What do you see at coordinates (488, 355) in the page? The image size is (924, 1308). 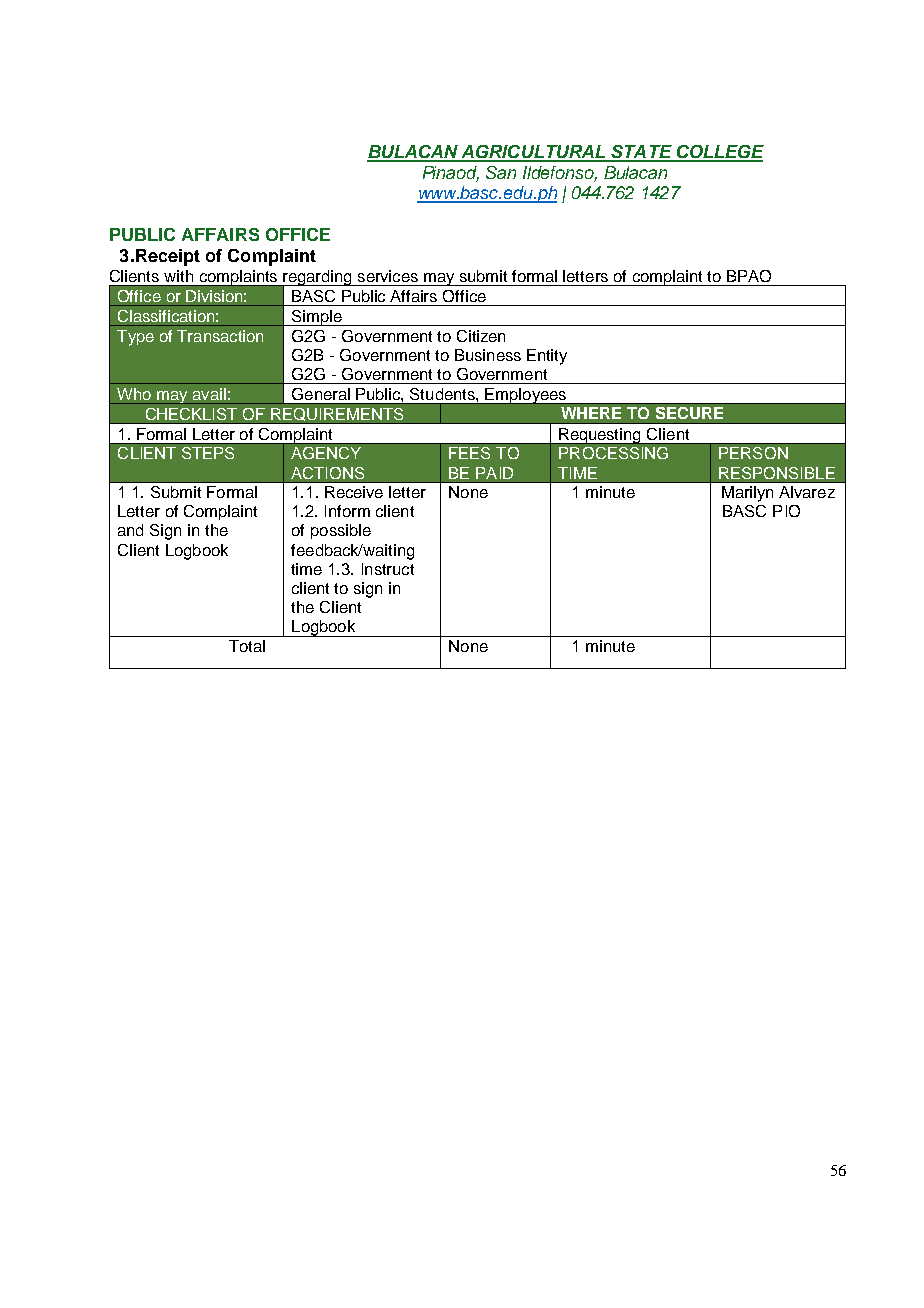 I see `Business` at bounding box center [488, 355].
